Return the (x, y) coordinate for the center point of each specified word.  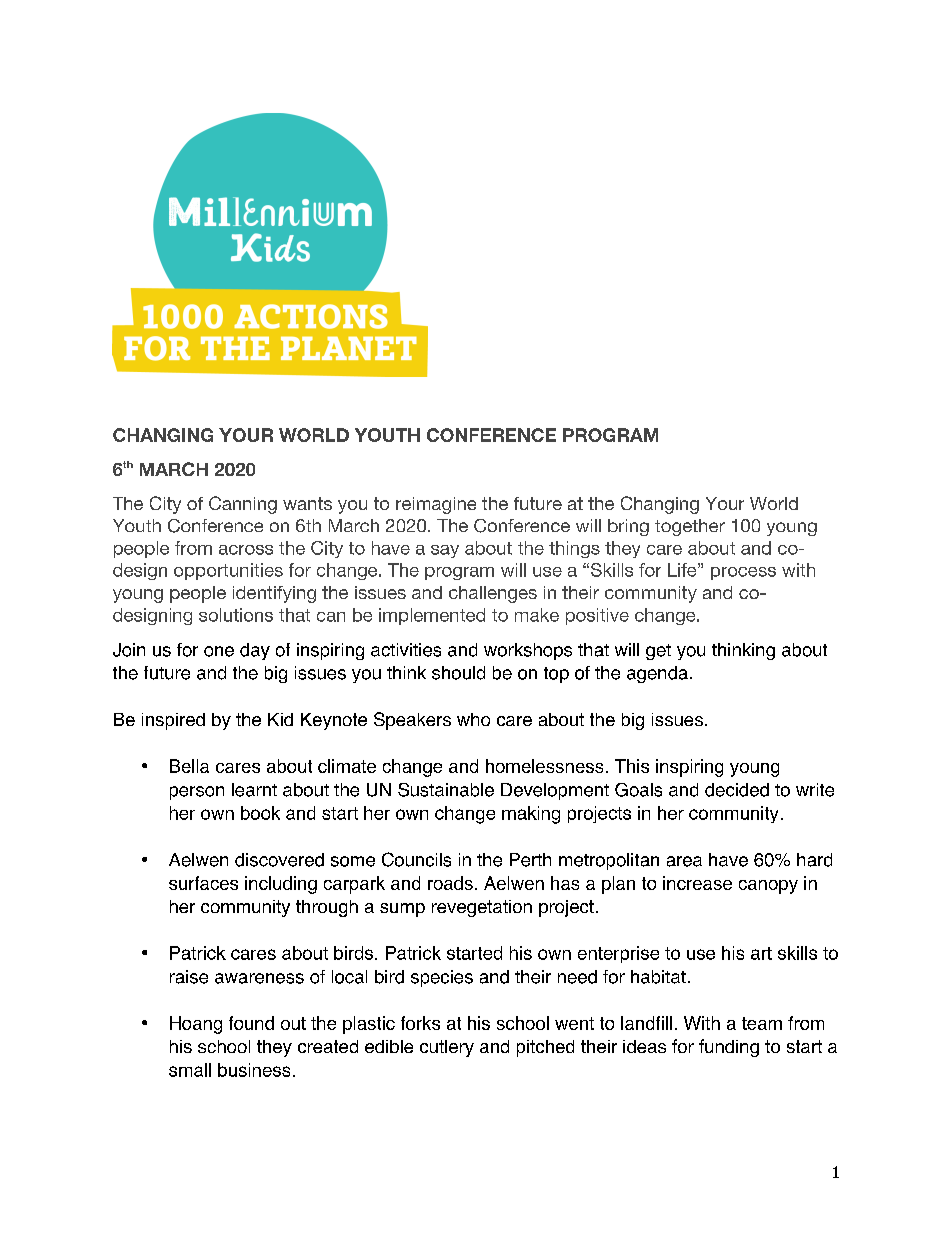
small (190, 1070)
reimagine (436, 505)
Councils (416, 859)
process (743, 573)
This (632, 766)
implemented (432, 616)
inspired (173, 721)
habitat (658, 977)
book (260, 813)
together (690, 527)
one (219, 651)
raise (189, 977)
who (473, 719)
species (442, 978)
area (684, 861)
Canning (243, 505)
